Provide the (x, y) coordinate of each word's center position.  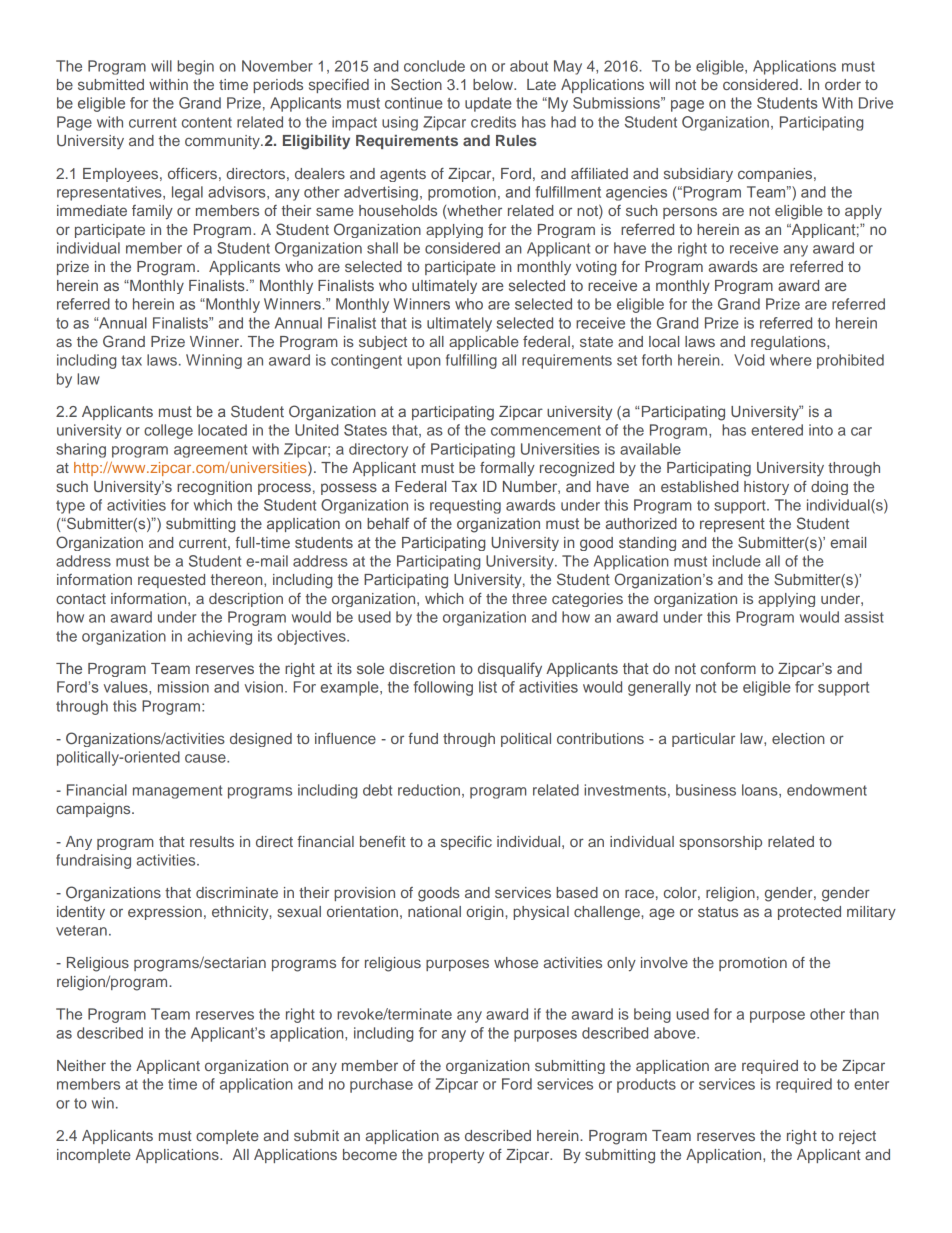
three (529, 598)
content (207, 122)
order (843, 84)
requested (171, 581)
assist (864, 617)
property (456, 1157)
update (488, 104)
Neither (81, 1065)
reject (857, 1137)
